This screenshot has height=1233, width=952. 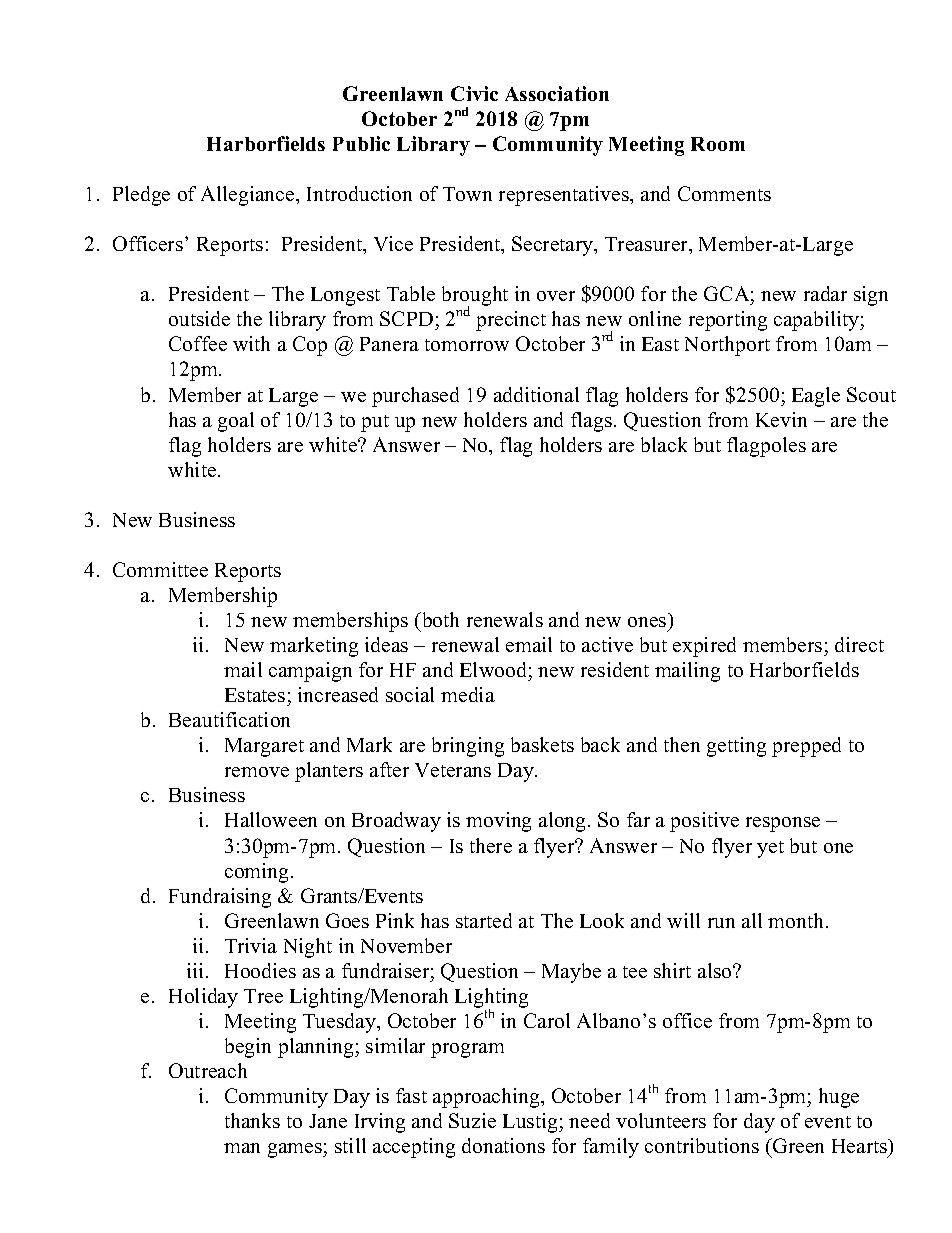 What do you see at coordinates (839, 1098) in the screenshot?
I see `huge` at bounding box center [839, 1098].
